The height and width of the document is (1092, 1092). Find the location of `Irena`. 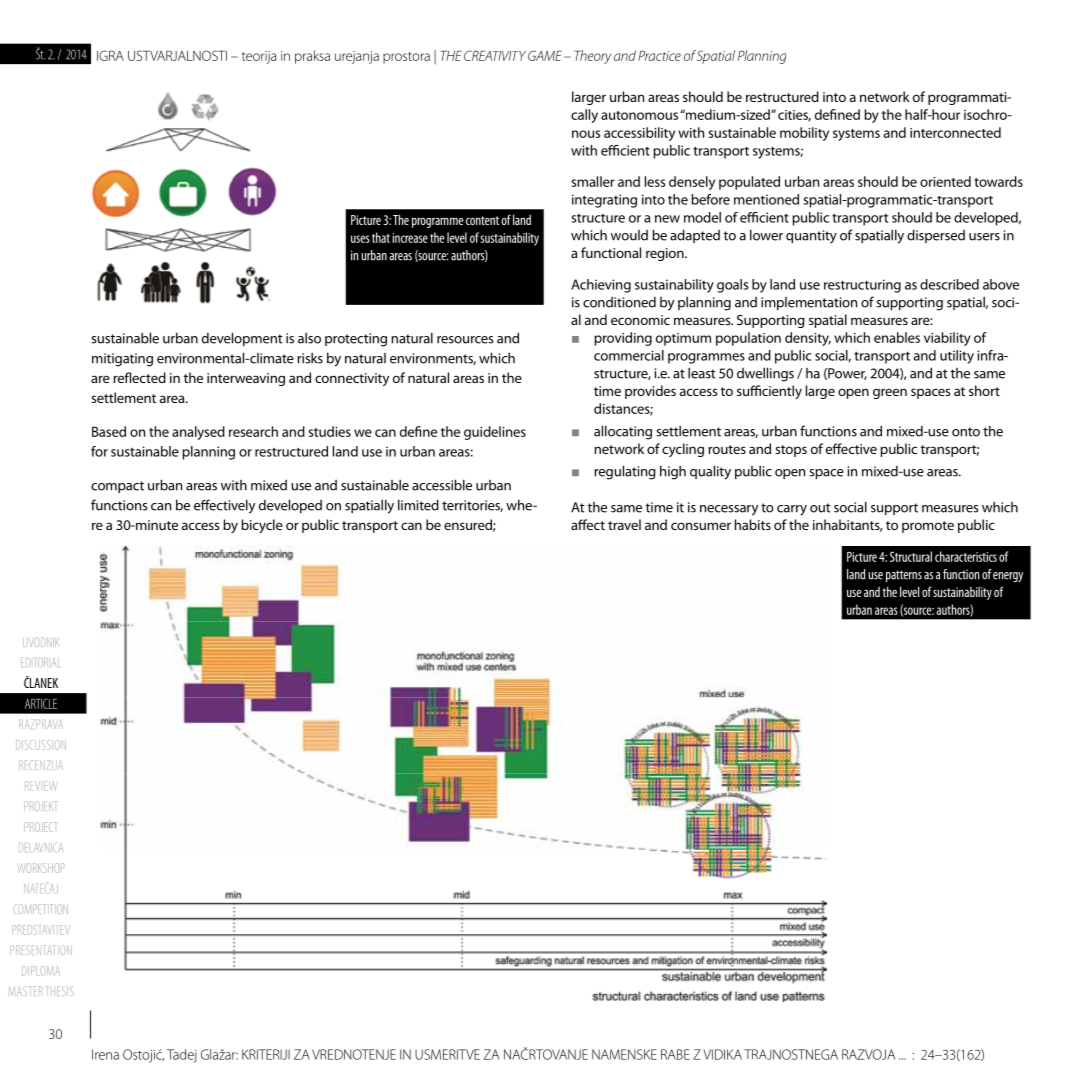

Irena is located at coordinates (105, 1054).
